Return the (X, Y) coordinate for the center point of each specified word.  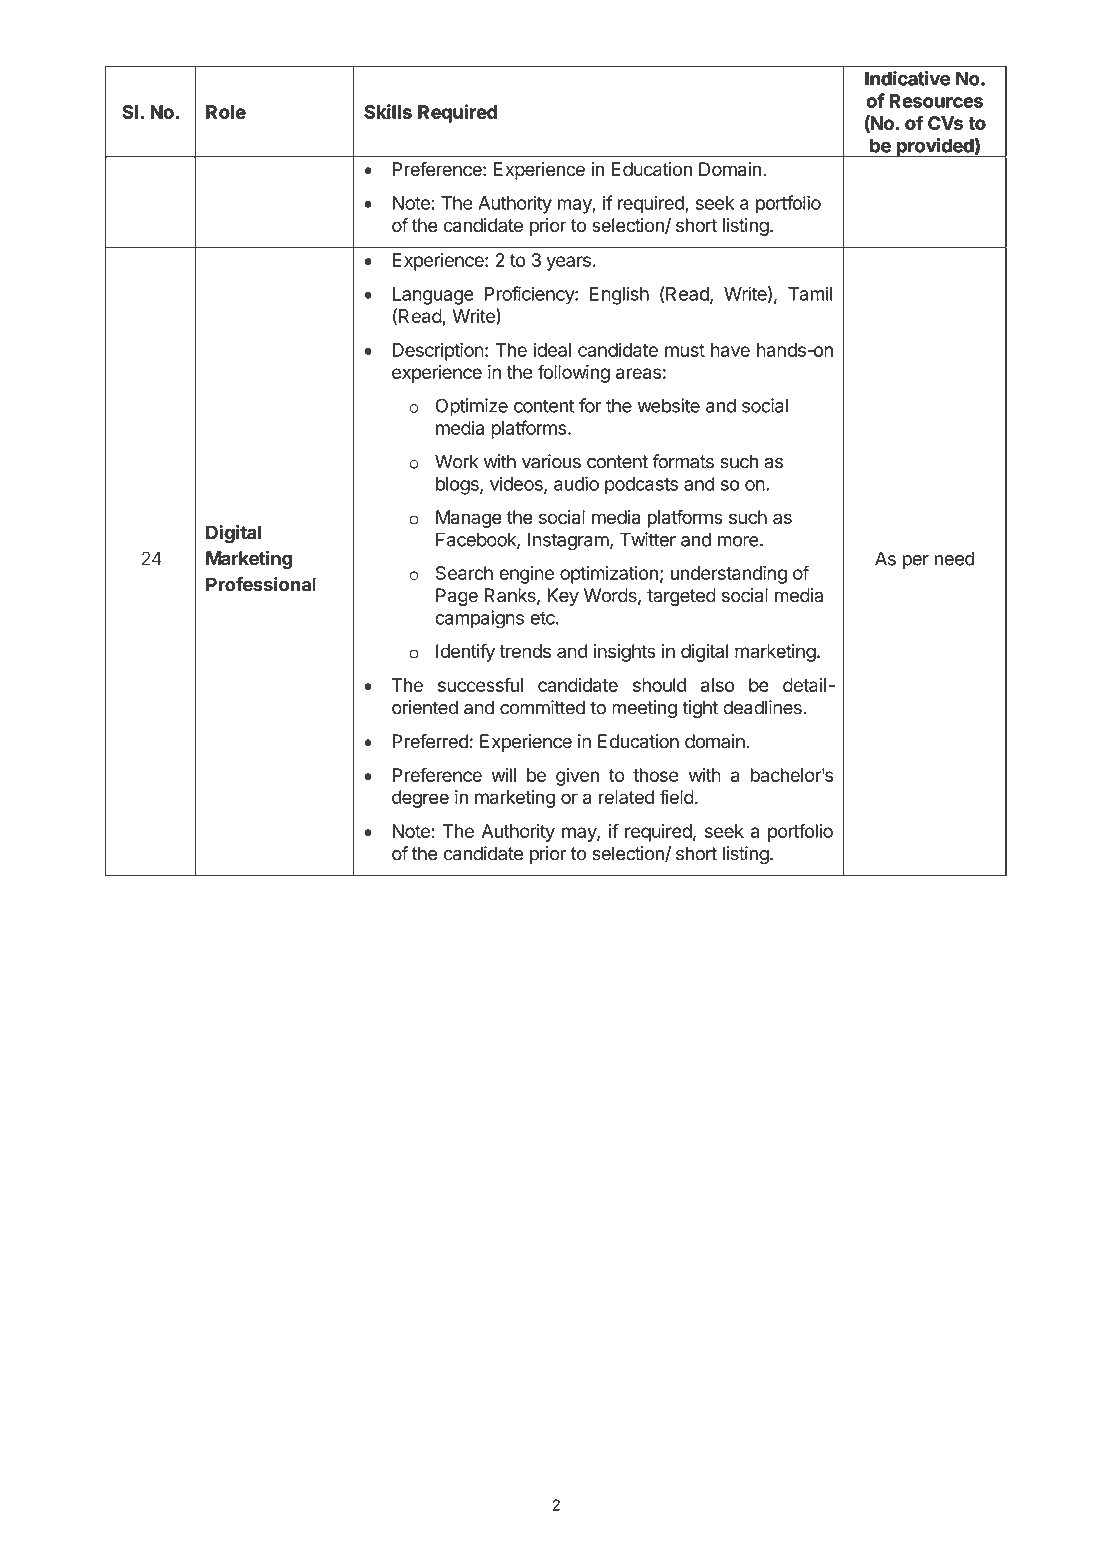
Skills (388, 111)
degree (420, 799)
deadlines (763, 707)
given (577, 777)
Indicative (907, 78)
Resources (936, 101)
